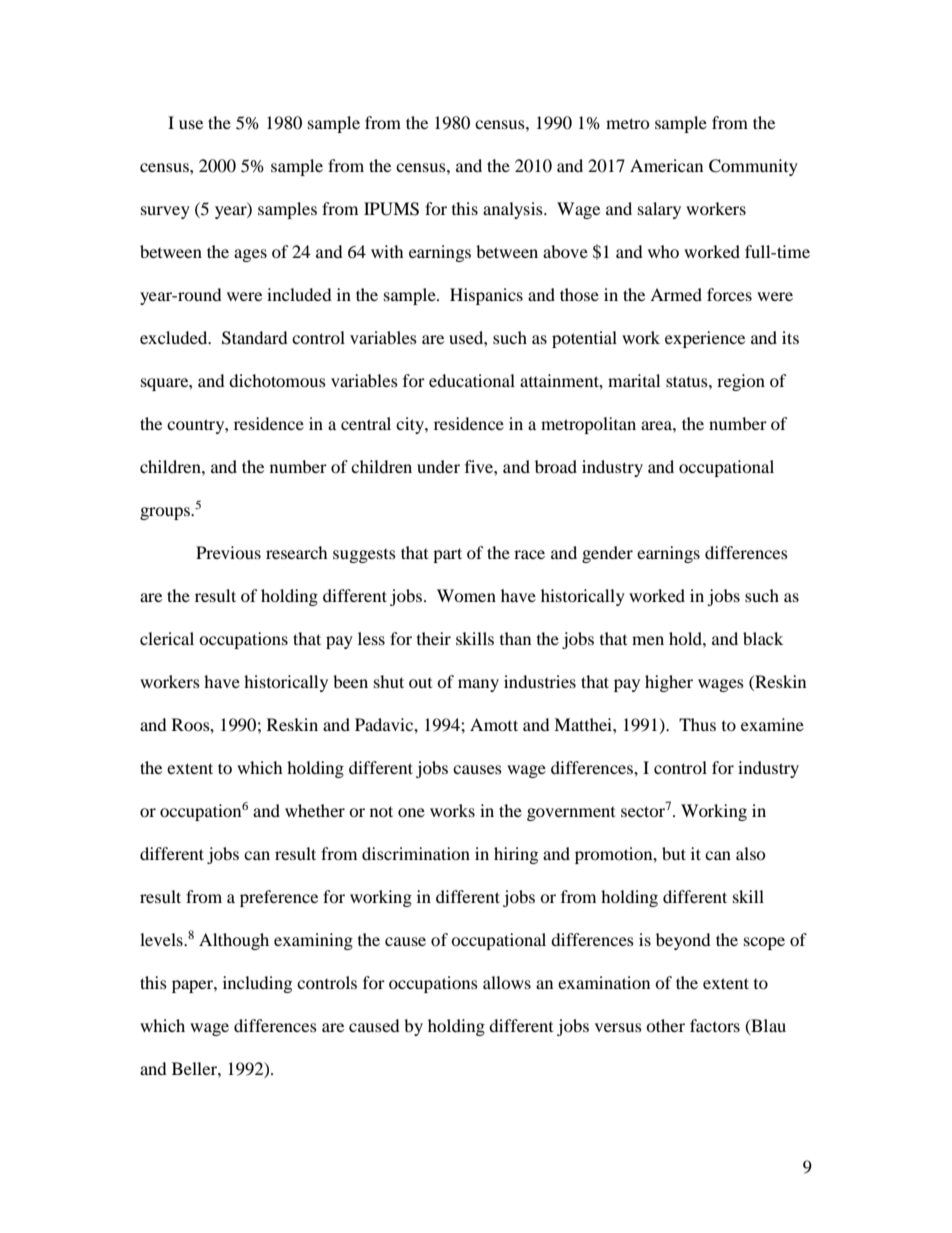 This page has width=952, height=1233. I want to click on survey, so click(165, 212).
